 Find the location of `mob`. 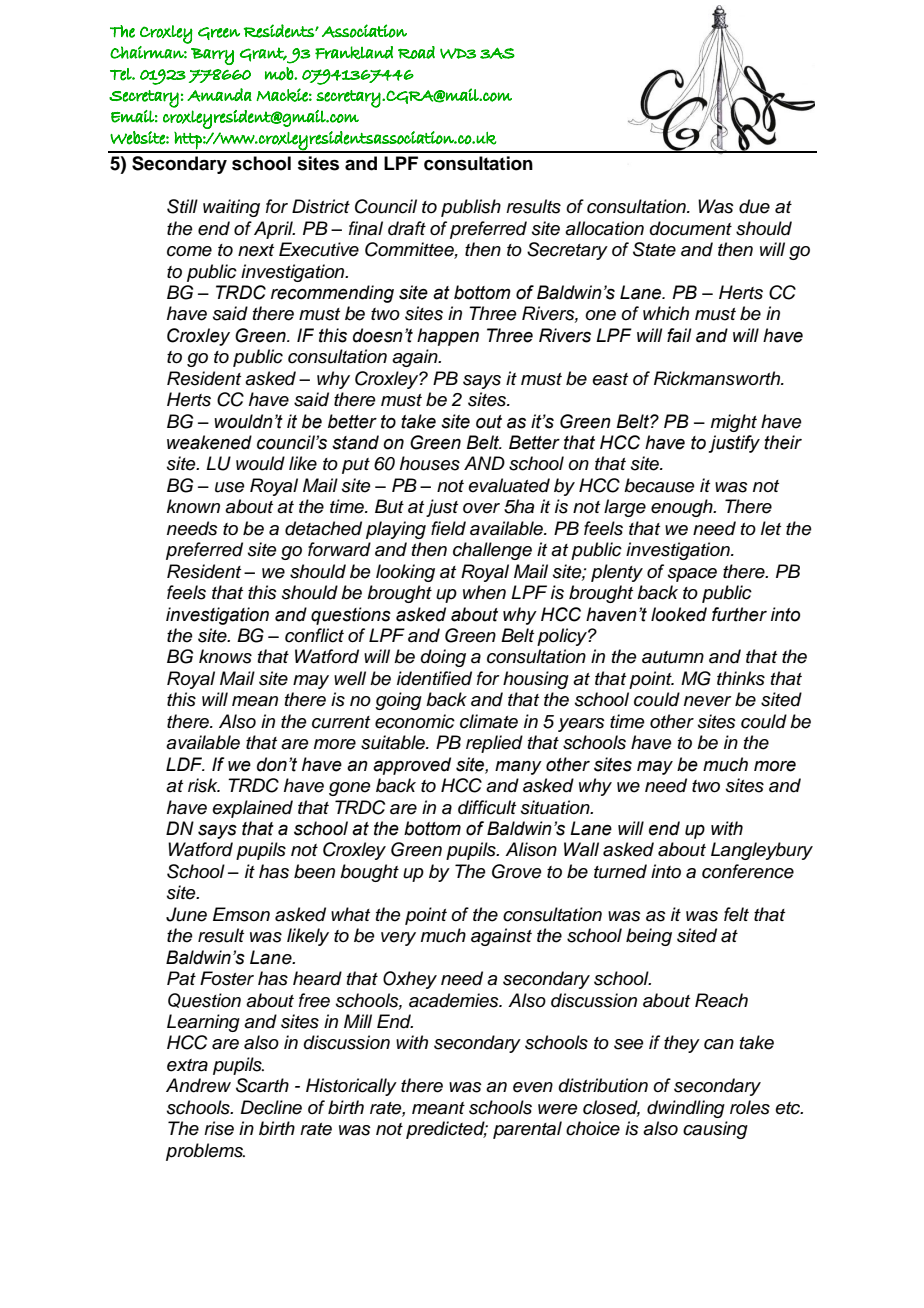

mob is located at coordinates (280, 74).
